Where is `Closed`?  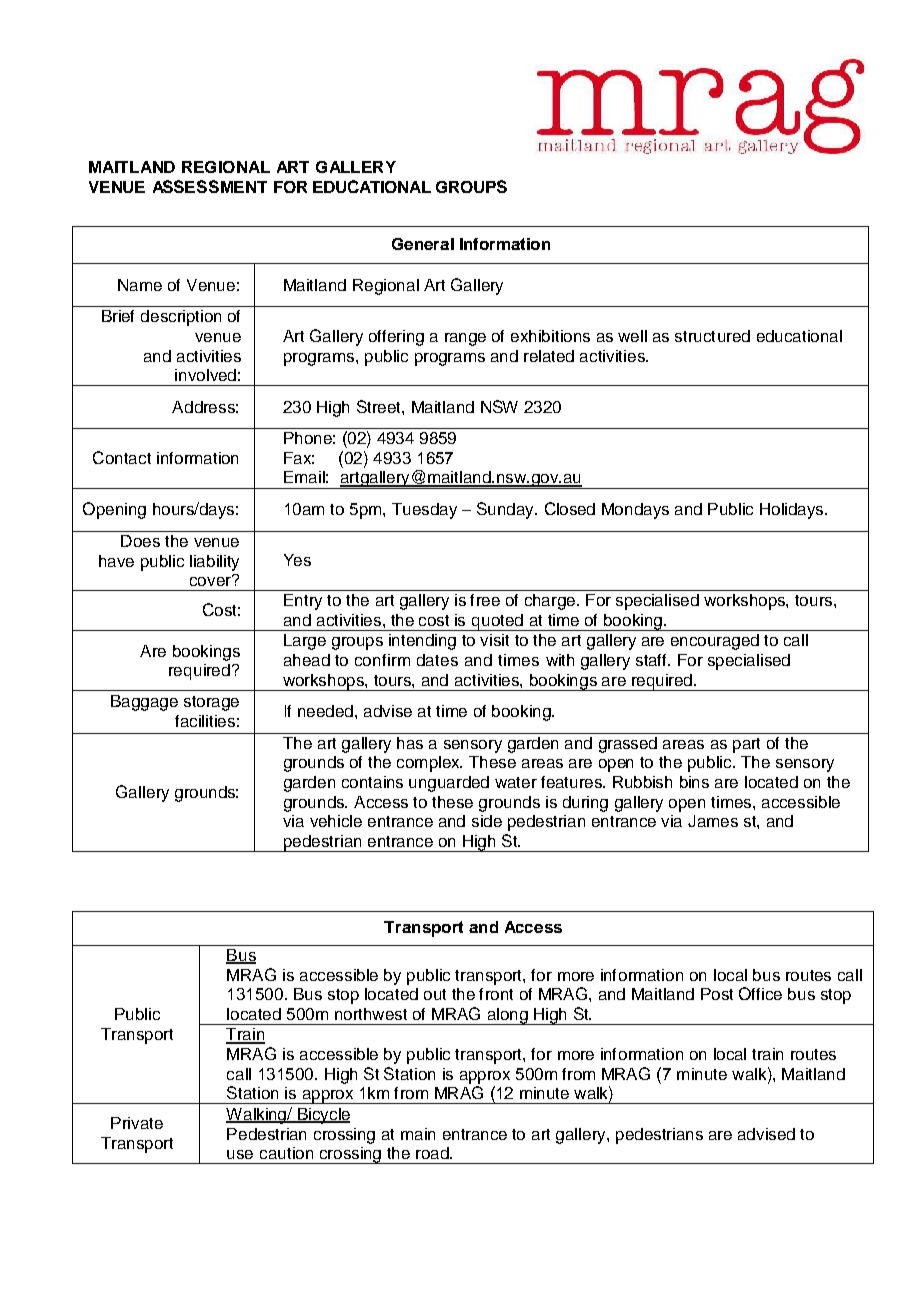
Closed is located at coordinates (570, 508).
